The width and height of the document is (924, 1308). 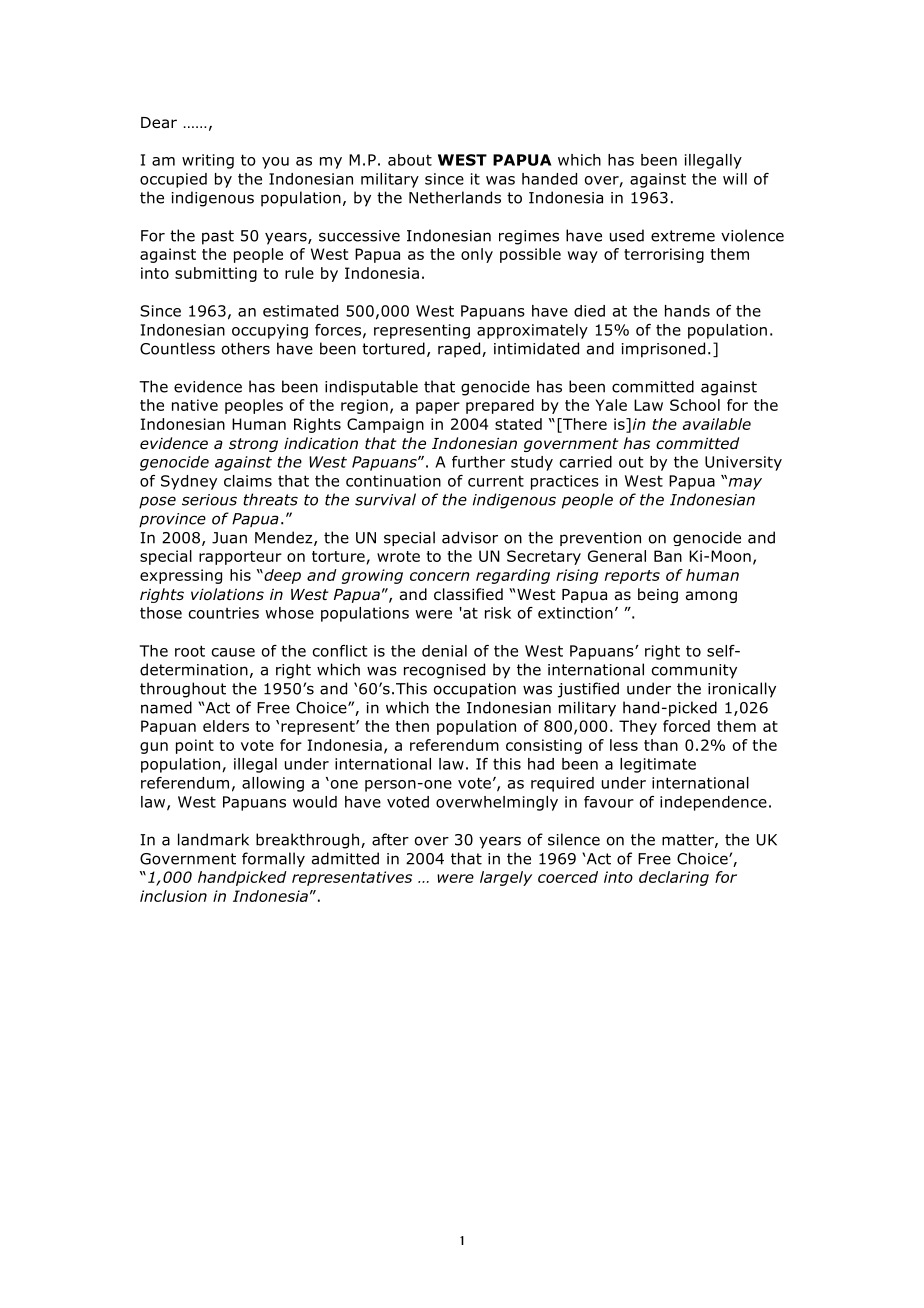 What do you see at coordinates (735, 179) in the document?
I see `will` at bounding box center [735, 179].
